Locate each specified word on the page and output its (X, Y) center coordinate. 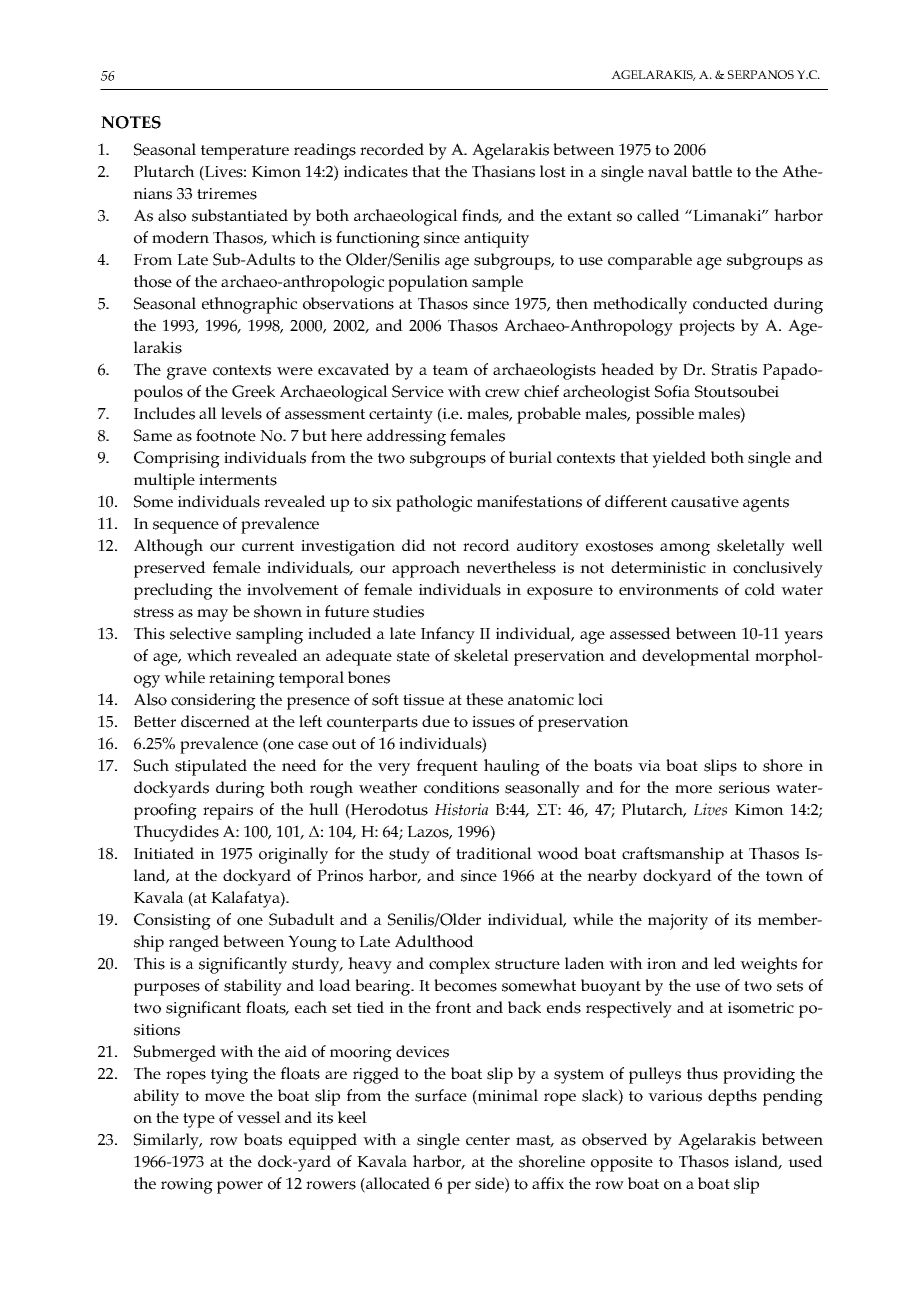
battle (712, 171)
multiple (164, 481)
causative (705, 502)
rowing (187, 1186)
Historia (461, 809)
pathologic (434, 503)
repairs (228, 812)
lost (553, 171)
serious (744, 788)
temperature (245, 152)
